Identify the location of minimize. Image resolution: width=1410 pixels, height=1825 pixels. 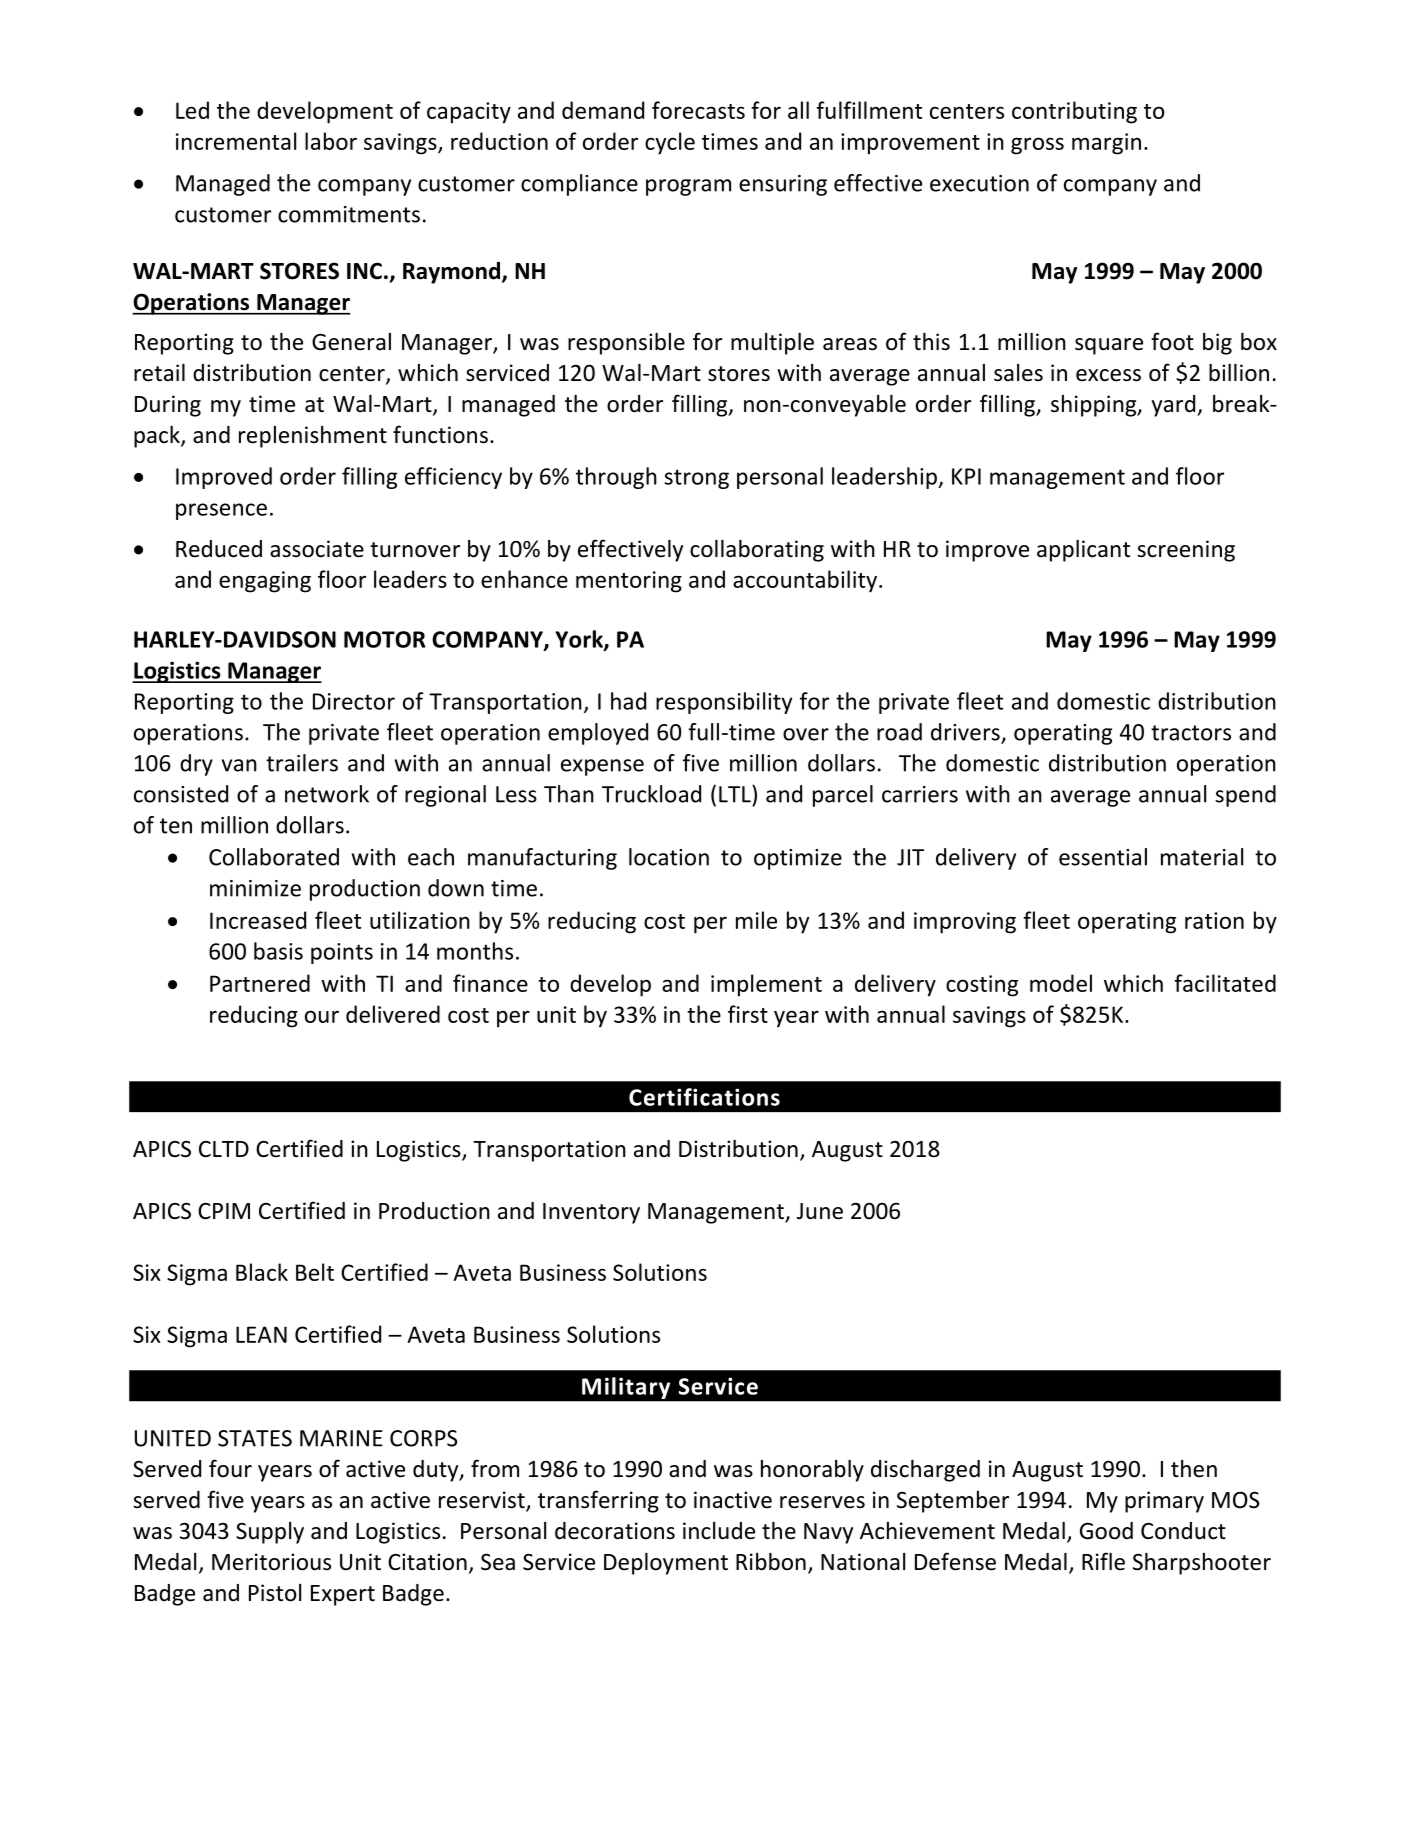
(255, 888).
